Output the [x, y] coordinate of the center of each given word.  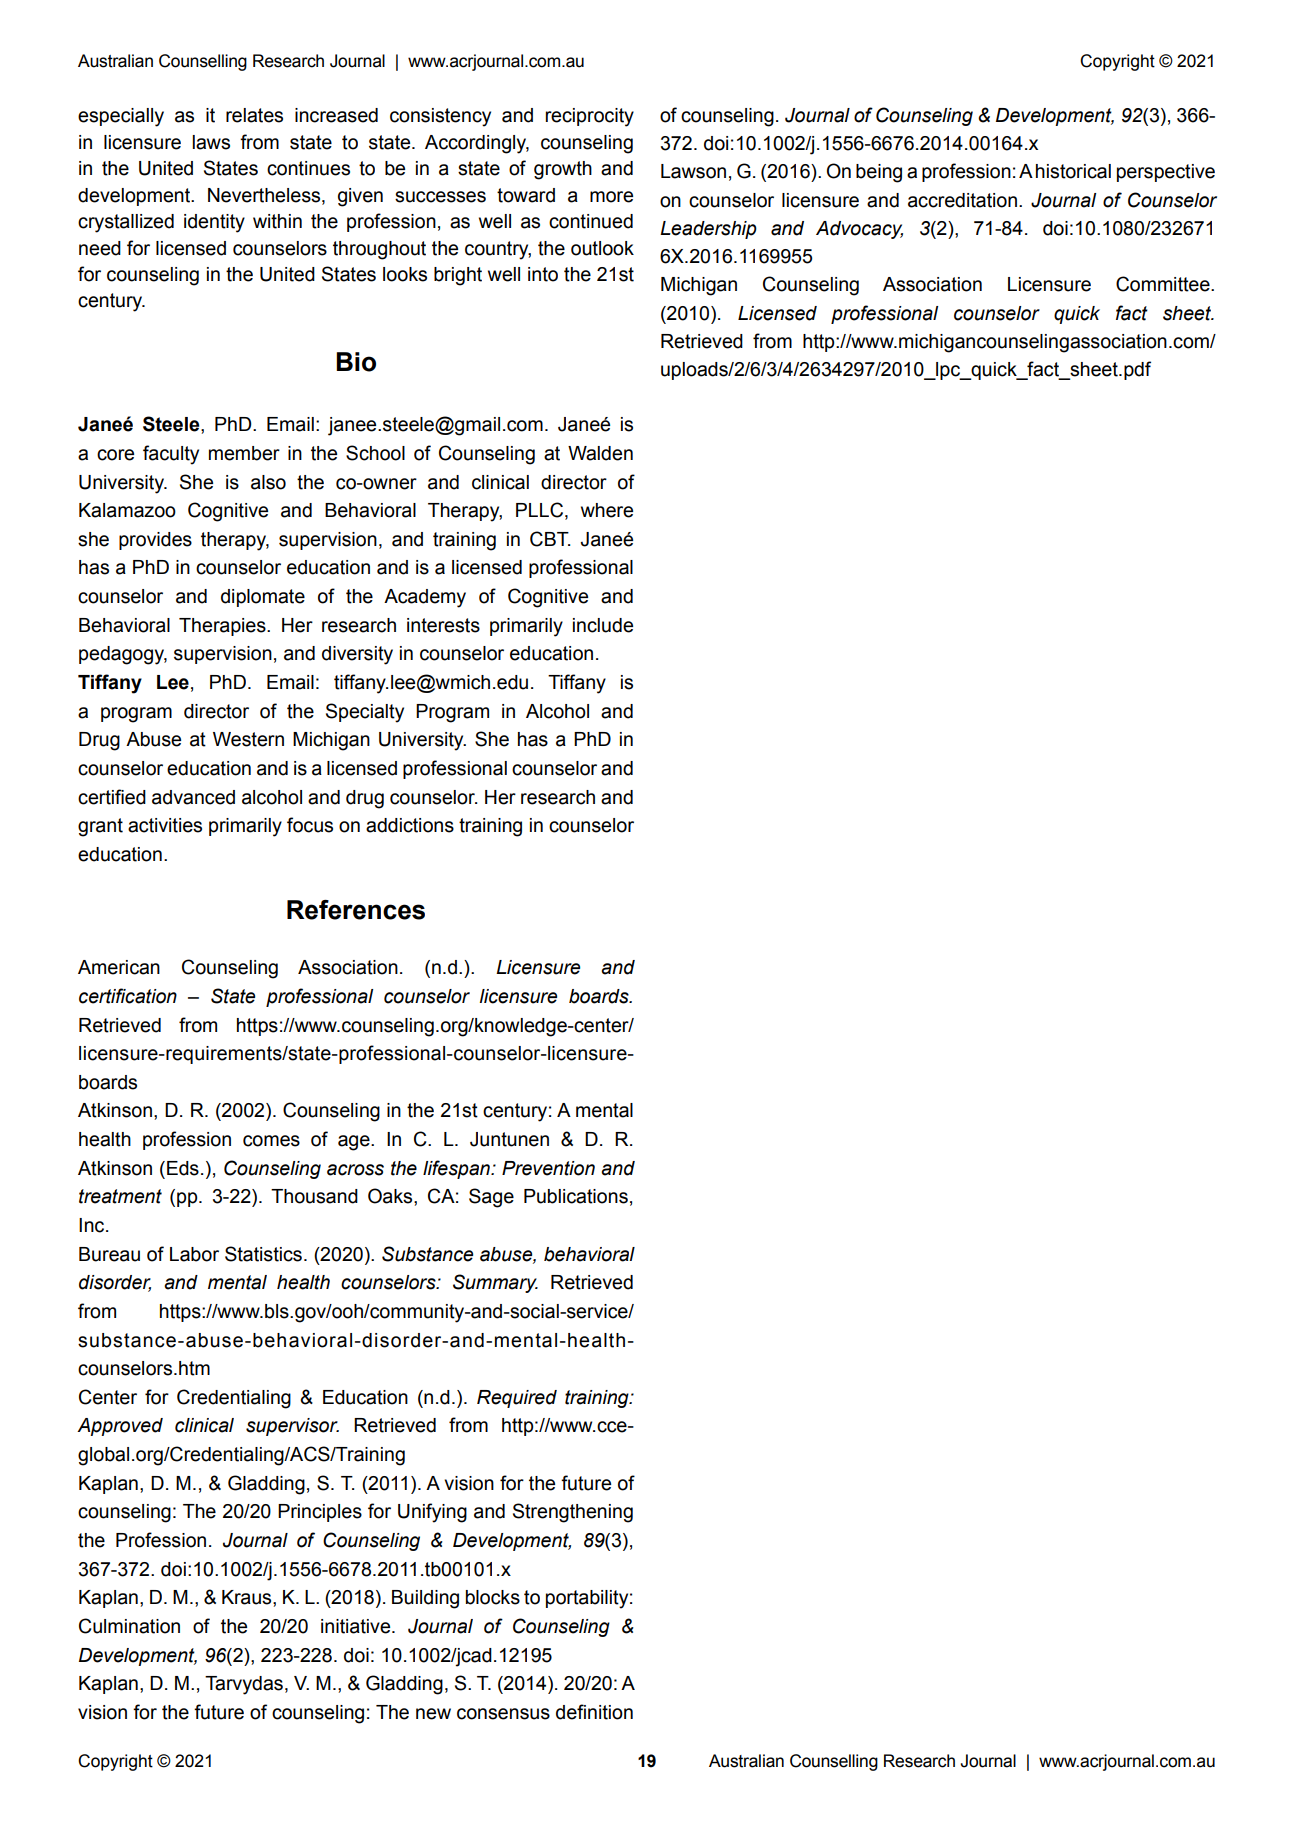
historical [1073, 171]
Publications [576, 1196]
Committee [1164, 284]
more [611, 197]
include [603, 625]
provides [155, 541]
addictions [410, 825]
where [607, 510]
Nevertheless [265, 195]
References [356, 910]
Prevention [548, 1168]
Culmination [129, 1626]
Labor [194, 1254]
